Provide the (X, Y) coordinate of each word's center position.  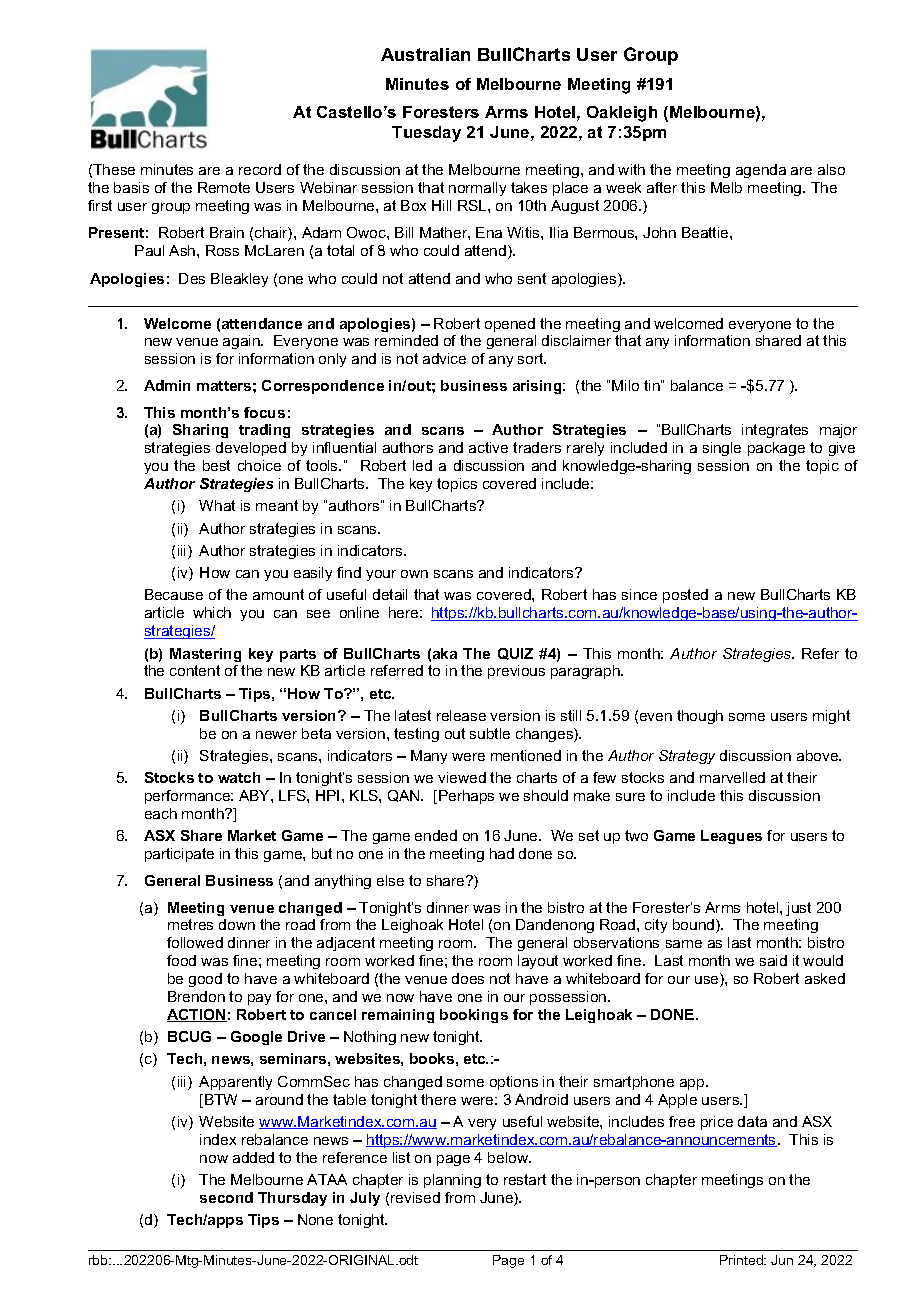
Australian (425, 54)
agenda (761, 171)
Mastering (205, 655)
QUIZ (515, 654)
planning (452, 1181)
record (260, 169)
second (226, 1197)
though (700, 717)
